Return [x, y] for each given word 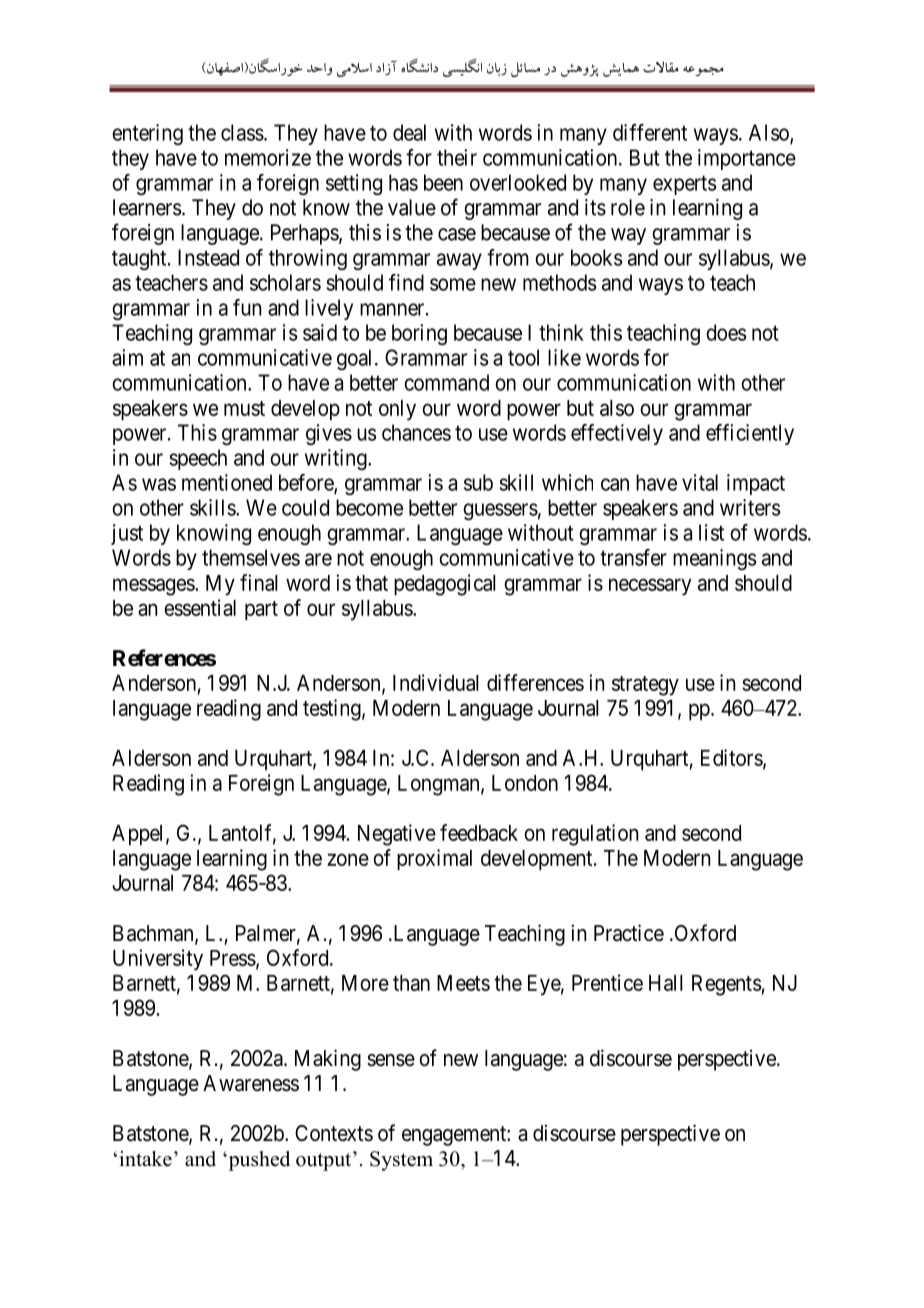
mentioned [227, 482]
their [457, 157]
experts [684, 185]
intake [145, 1159]
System [401, 1161]
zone [348, 859]
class [242, 132]
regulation [595, 835]
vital [700, 482]
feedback [479, 832]
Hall [665, 983]
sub [478, 482]
